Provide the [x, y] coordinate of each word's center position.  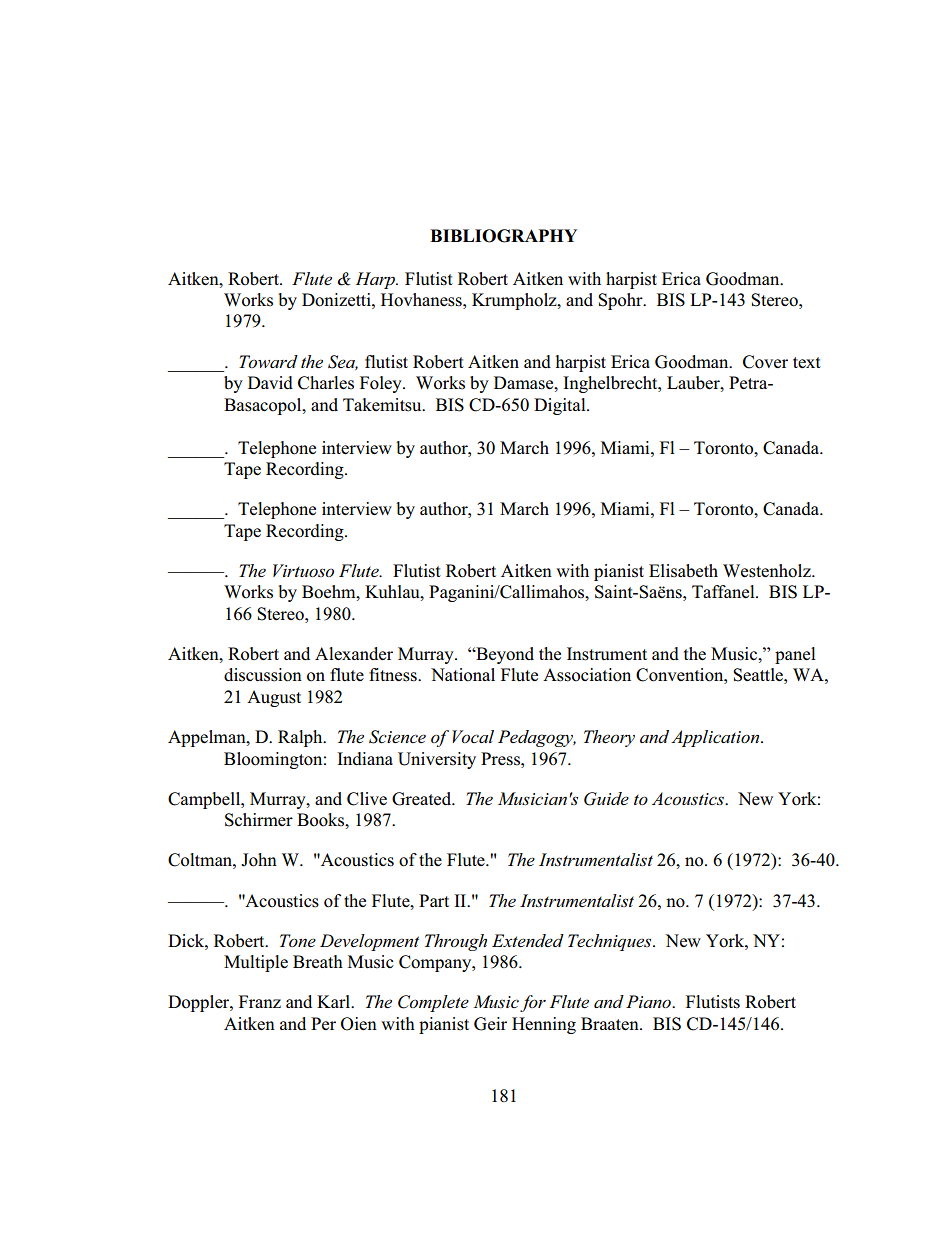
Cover [765, 362]
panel [795, 655]
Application [716, 738]
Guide [606, 799]
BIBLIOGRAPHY [503, 236]
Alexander [354, 653]
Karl [335, 1001]
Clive [367, 799]
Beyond [504, 655]
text [807, 362]
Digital [561, 406]
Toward [268, 361]
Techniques [611, 942]
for [533, 1003]
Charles [326, 383]
